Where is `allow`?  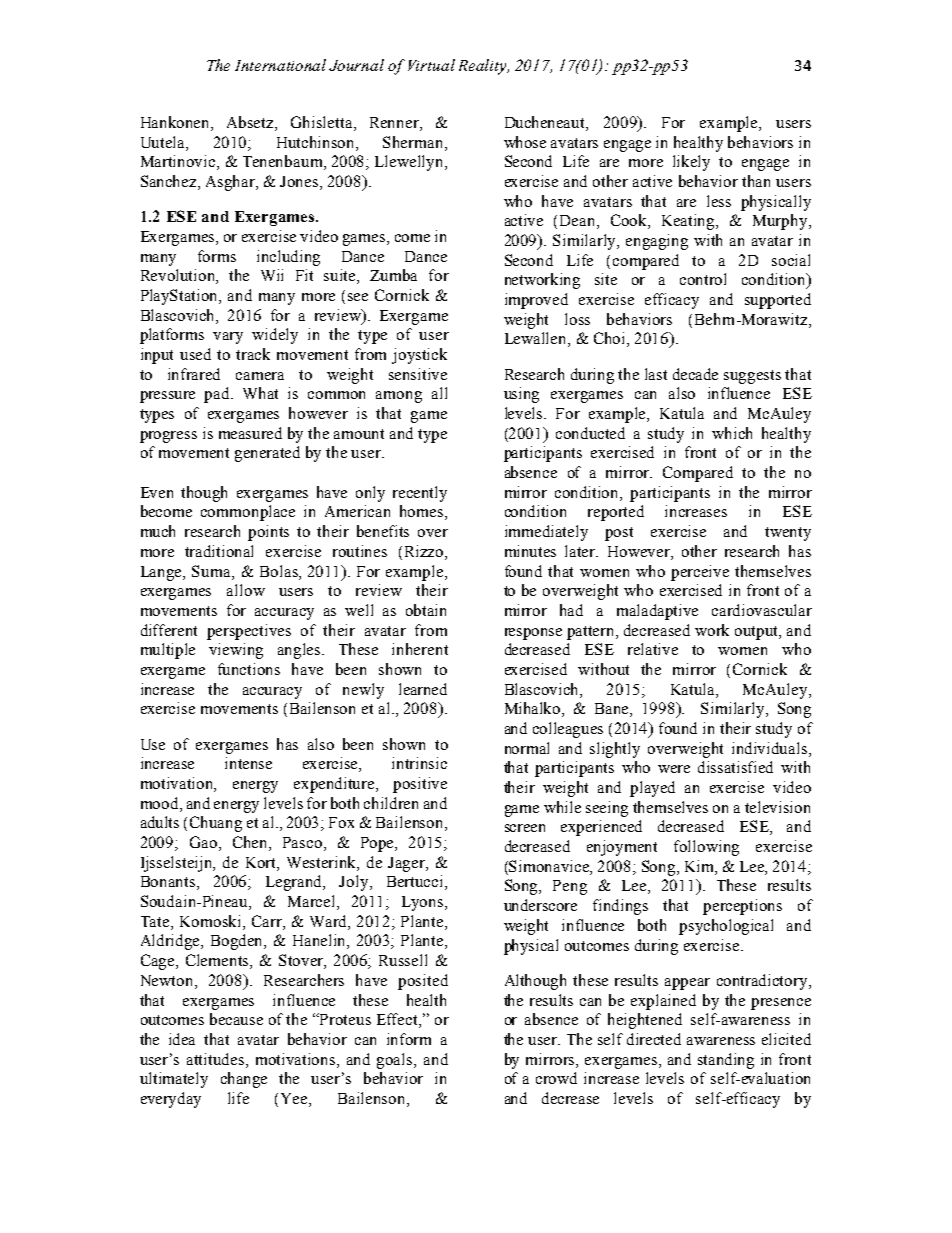 allow is located at coordinates (246, 590).
